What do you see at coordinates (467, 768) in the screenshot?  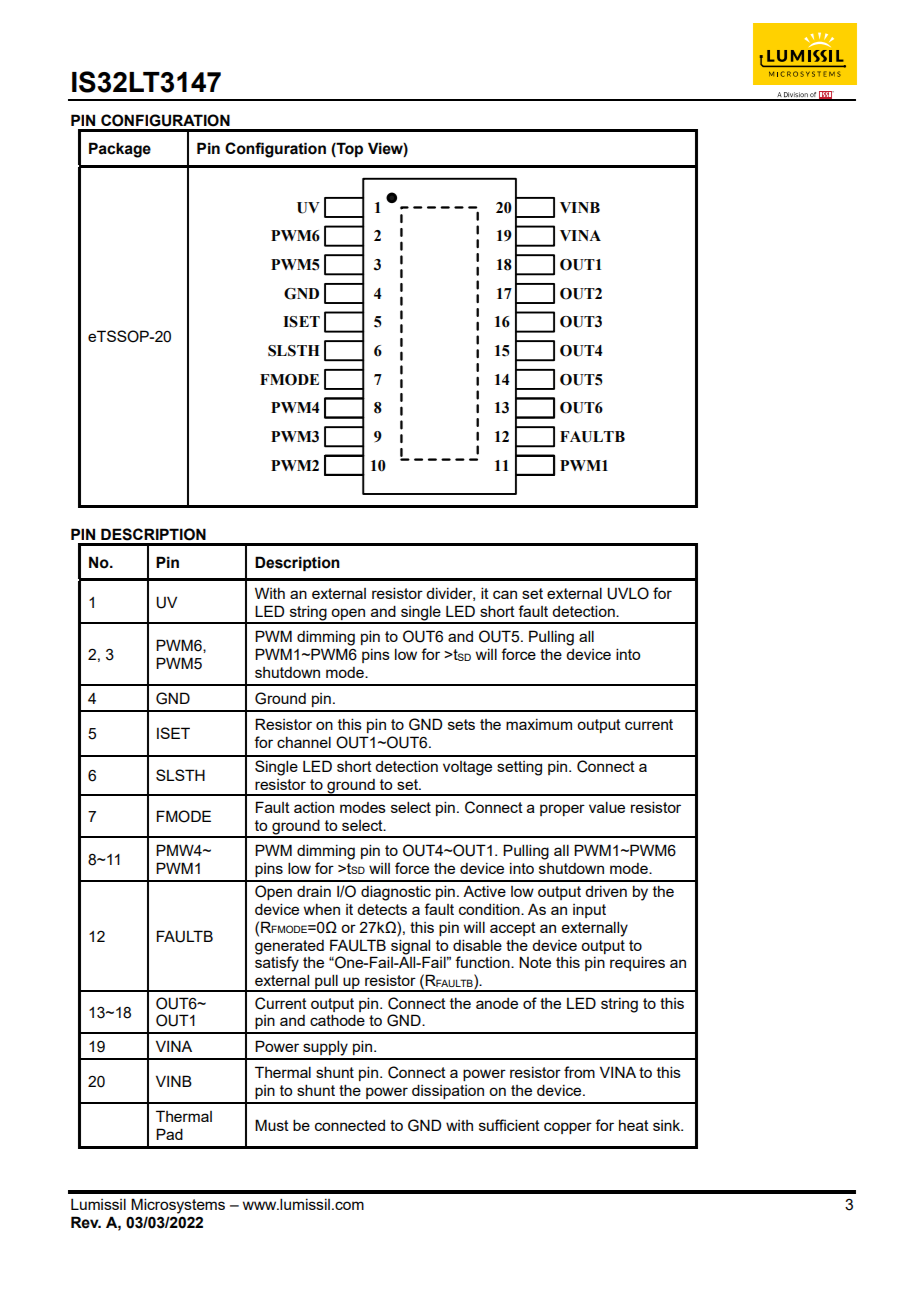 I see `voltage` at bounding box center [467, 768].
